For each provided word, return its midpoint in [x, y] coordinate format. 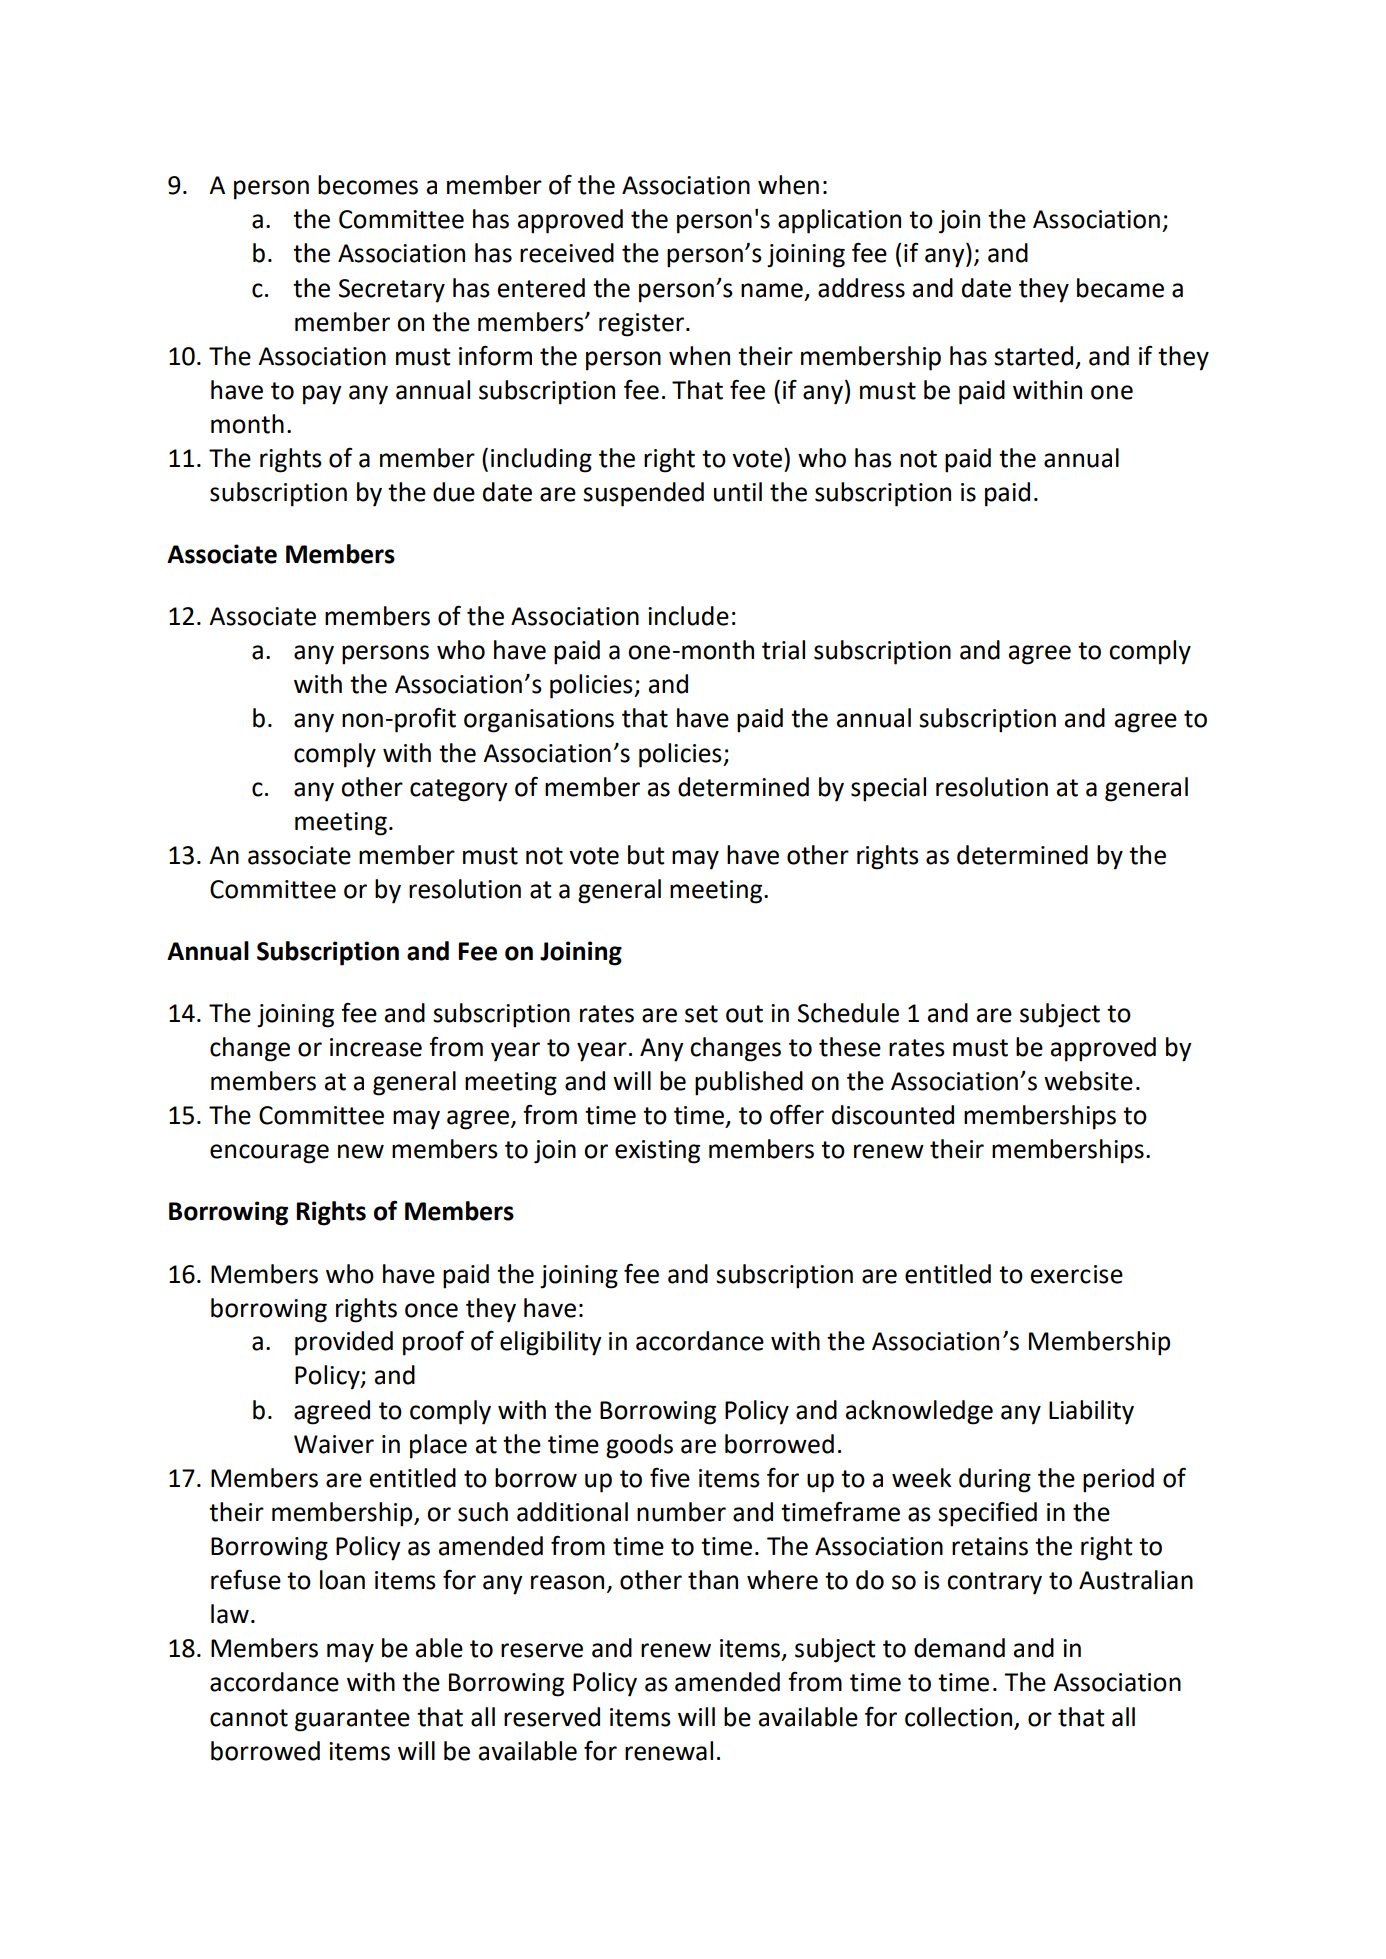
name [772, 290]
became [1120, 288]
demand [959, 1648]
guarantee [352, 1720]
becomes [368, 185]
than [713, 1580]
